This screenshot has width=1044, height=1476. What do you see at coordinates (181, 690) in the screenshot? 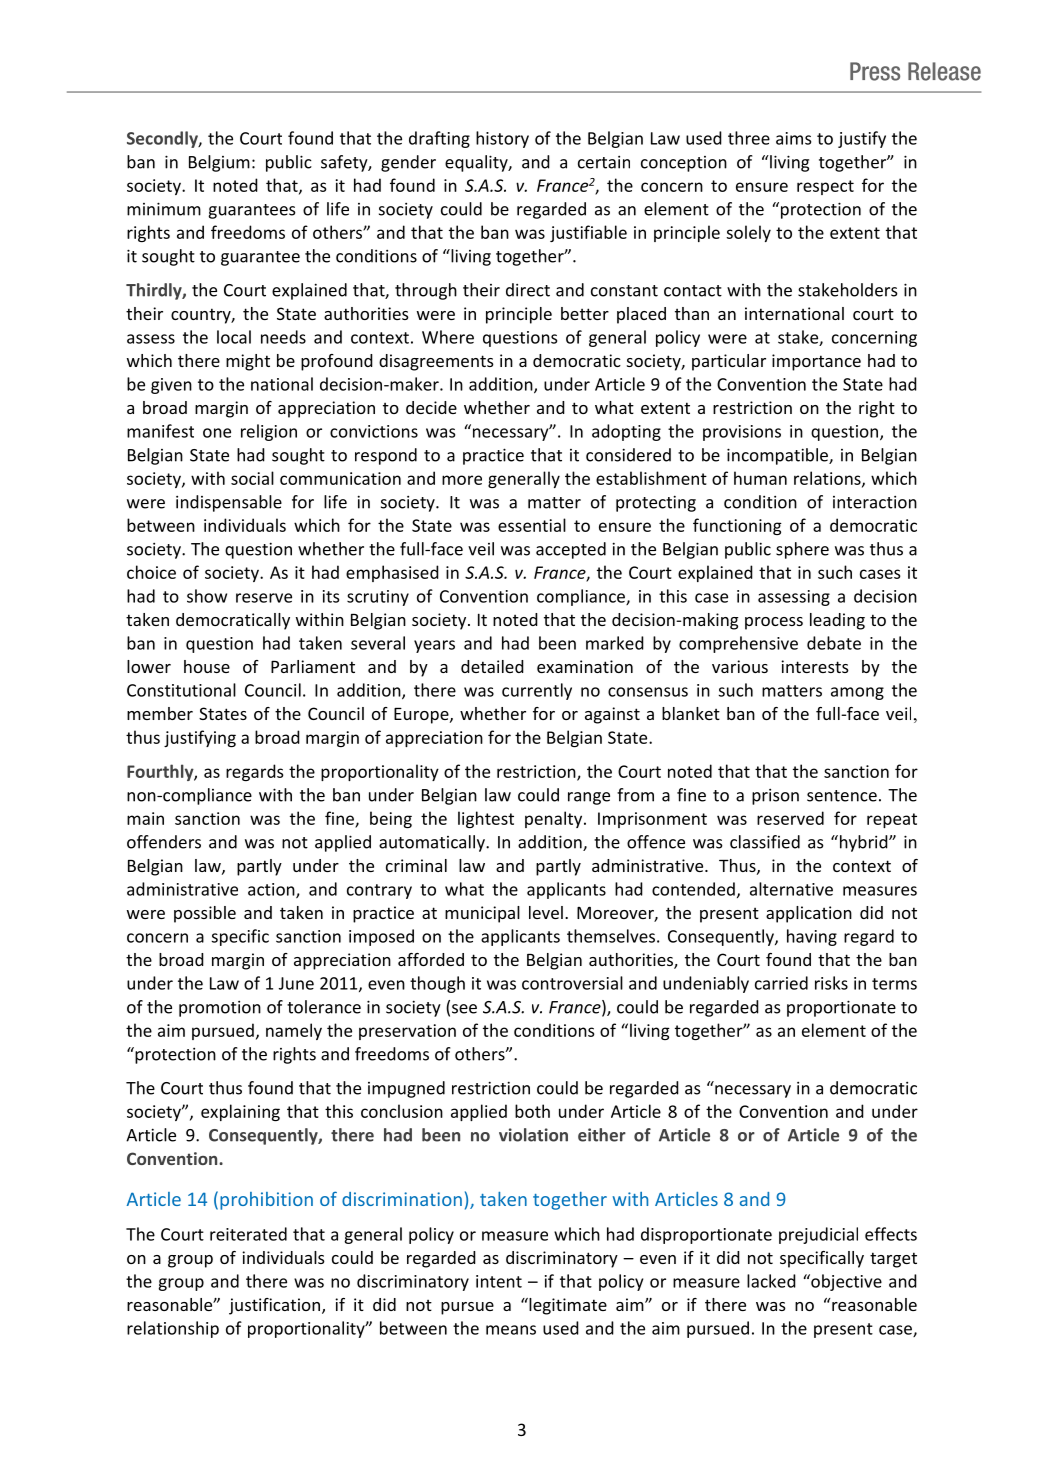
I see `Constitutional` at bounding box center [181, 690].
